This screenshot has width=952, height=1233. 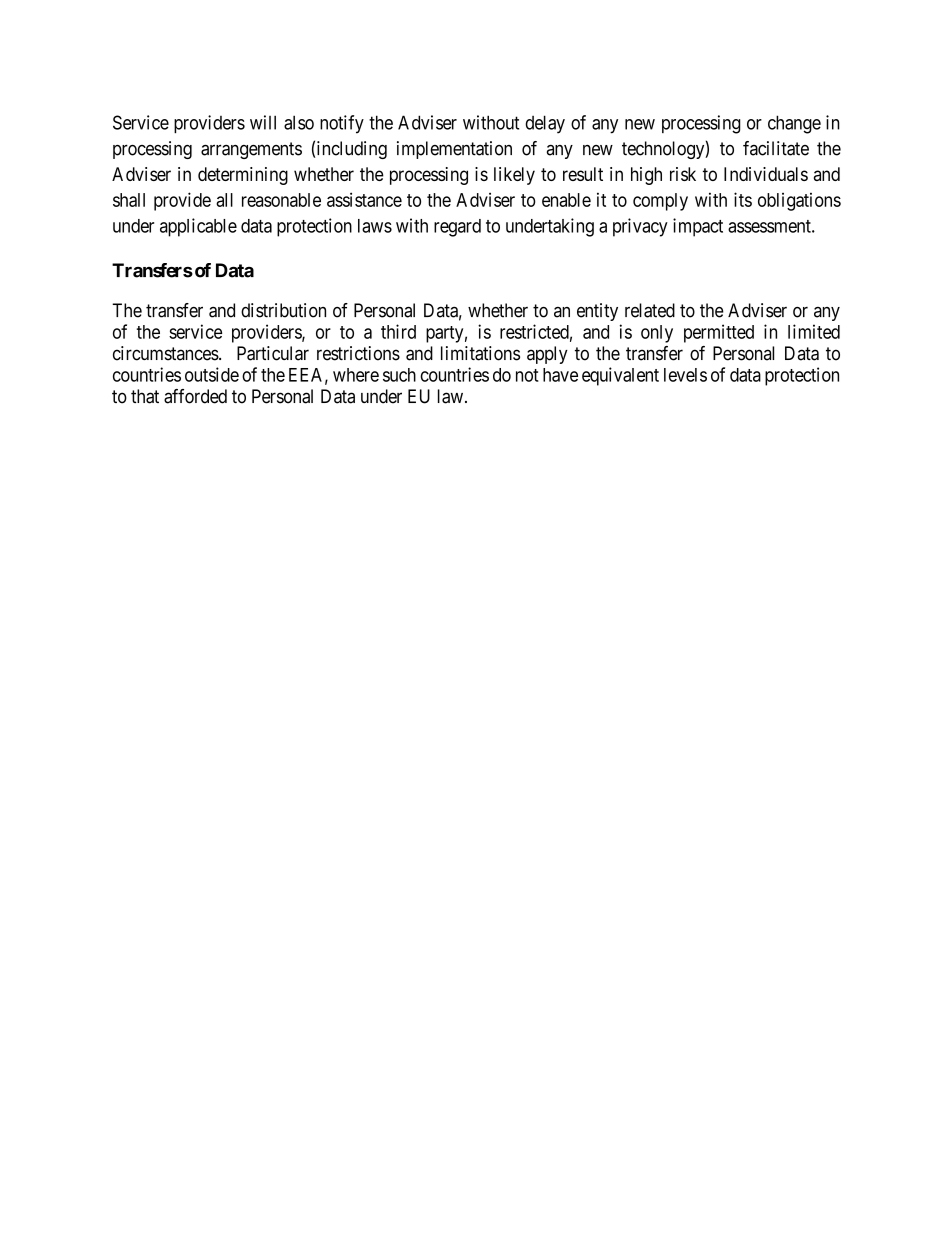 What do you see at coordinates (743, 199) in the screenshot?
I see `its` at bounding box center [743, 199].
